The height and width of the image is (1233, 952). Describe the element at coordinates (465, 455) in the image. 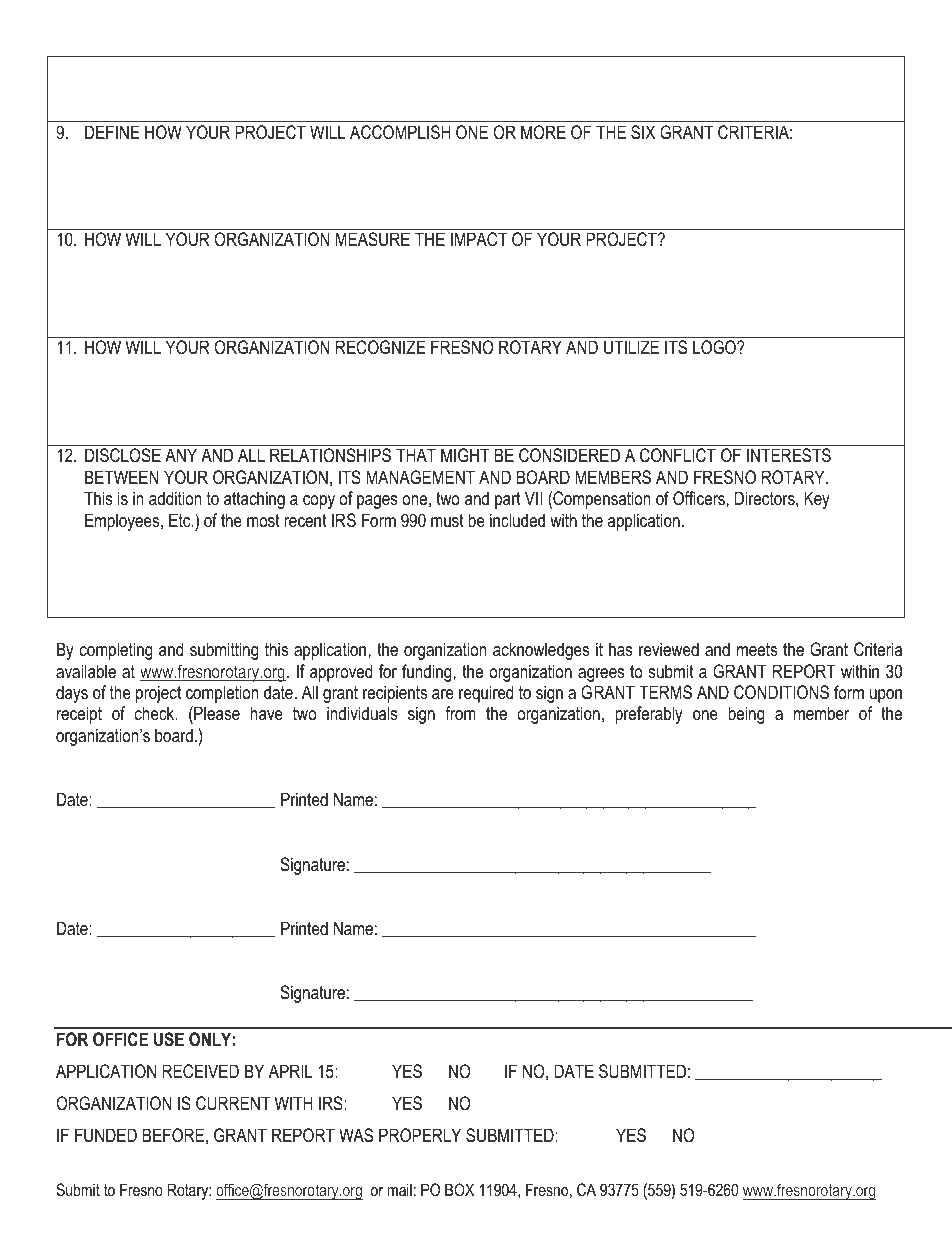

I see `MIGHT` at that location.
